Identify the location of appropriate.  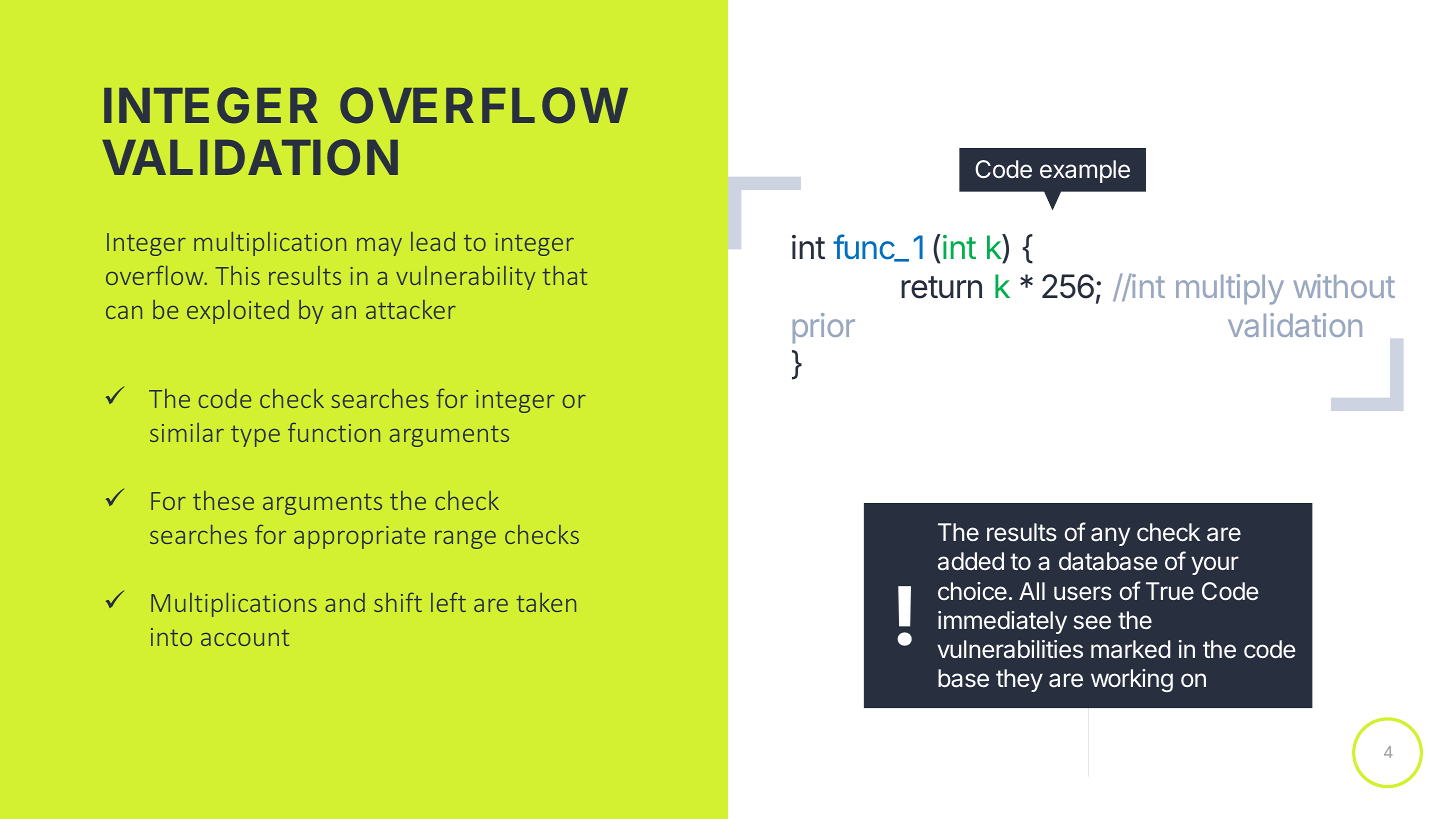
(359, 537).
